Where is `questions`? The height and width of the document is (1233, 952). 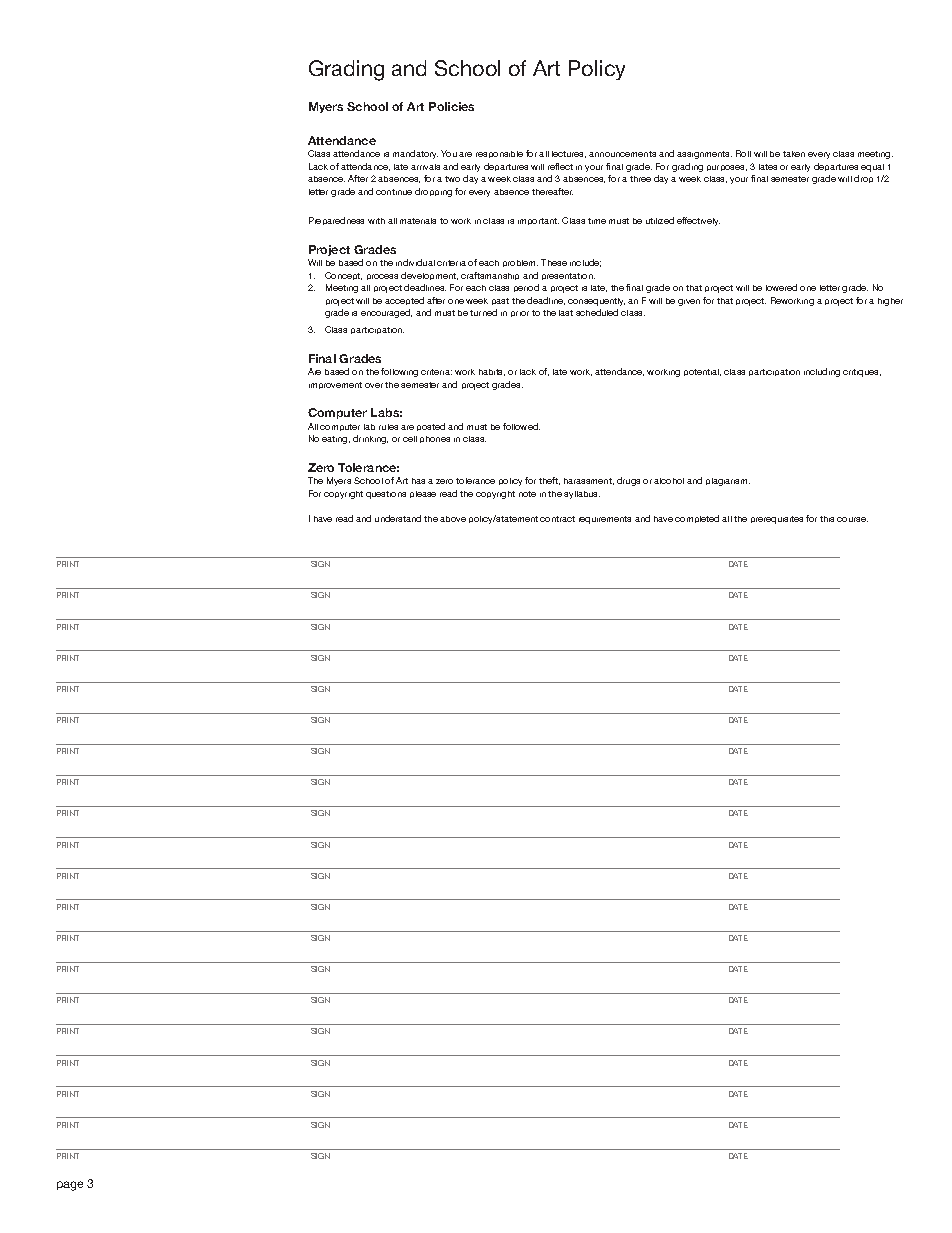
questions is located at coordinates (386, 495).
